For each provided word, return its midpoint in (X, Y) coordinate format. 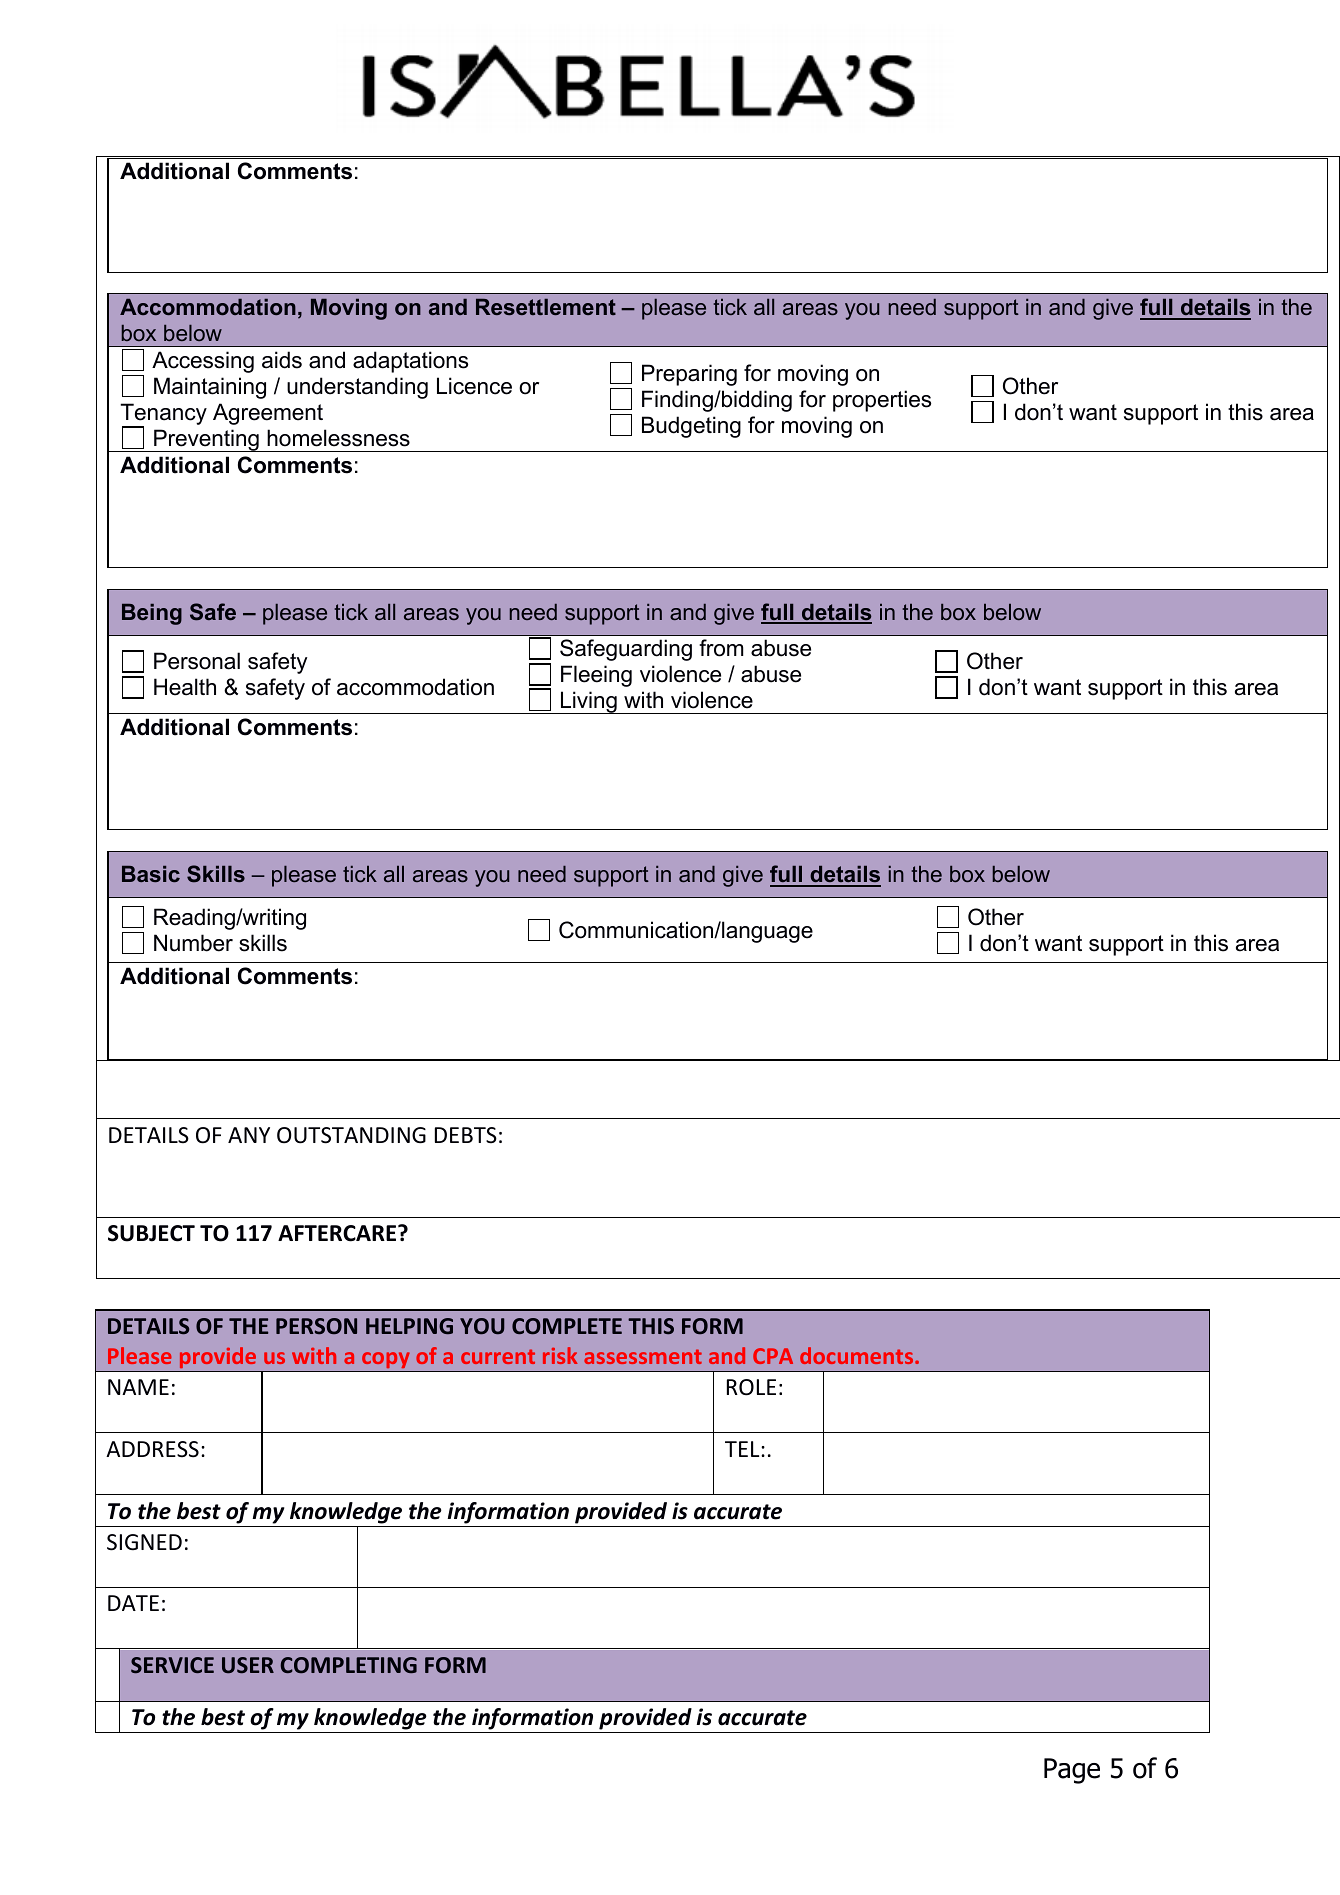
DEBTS (466, 1135)
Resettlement (546, 307)
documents (858, 1355)
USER (248, 1665)
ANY (249, 1135)
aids (282, 360)
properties (882, 401)
